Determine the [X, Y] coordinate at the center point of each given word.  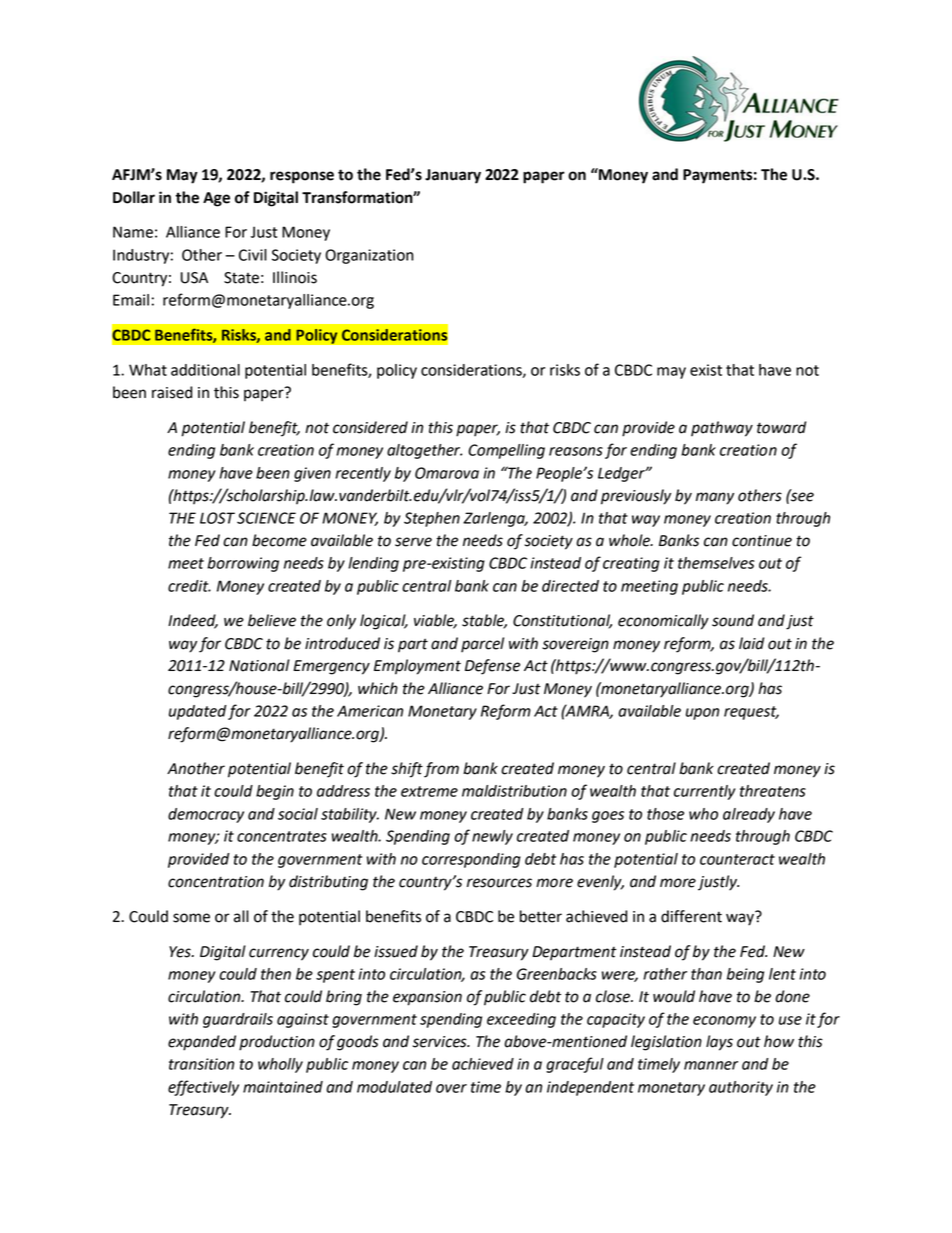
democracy [206, 815]
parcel [482, 645]
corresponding [471, 860]
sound [733, 620]
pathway [722, 429]
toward [781, 427]
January [453, 176]
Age [216, 199]
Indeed [193, 621]
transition [201, 1064]
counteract [737, 859]
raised [172, 392]
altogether [424, 451]
